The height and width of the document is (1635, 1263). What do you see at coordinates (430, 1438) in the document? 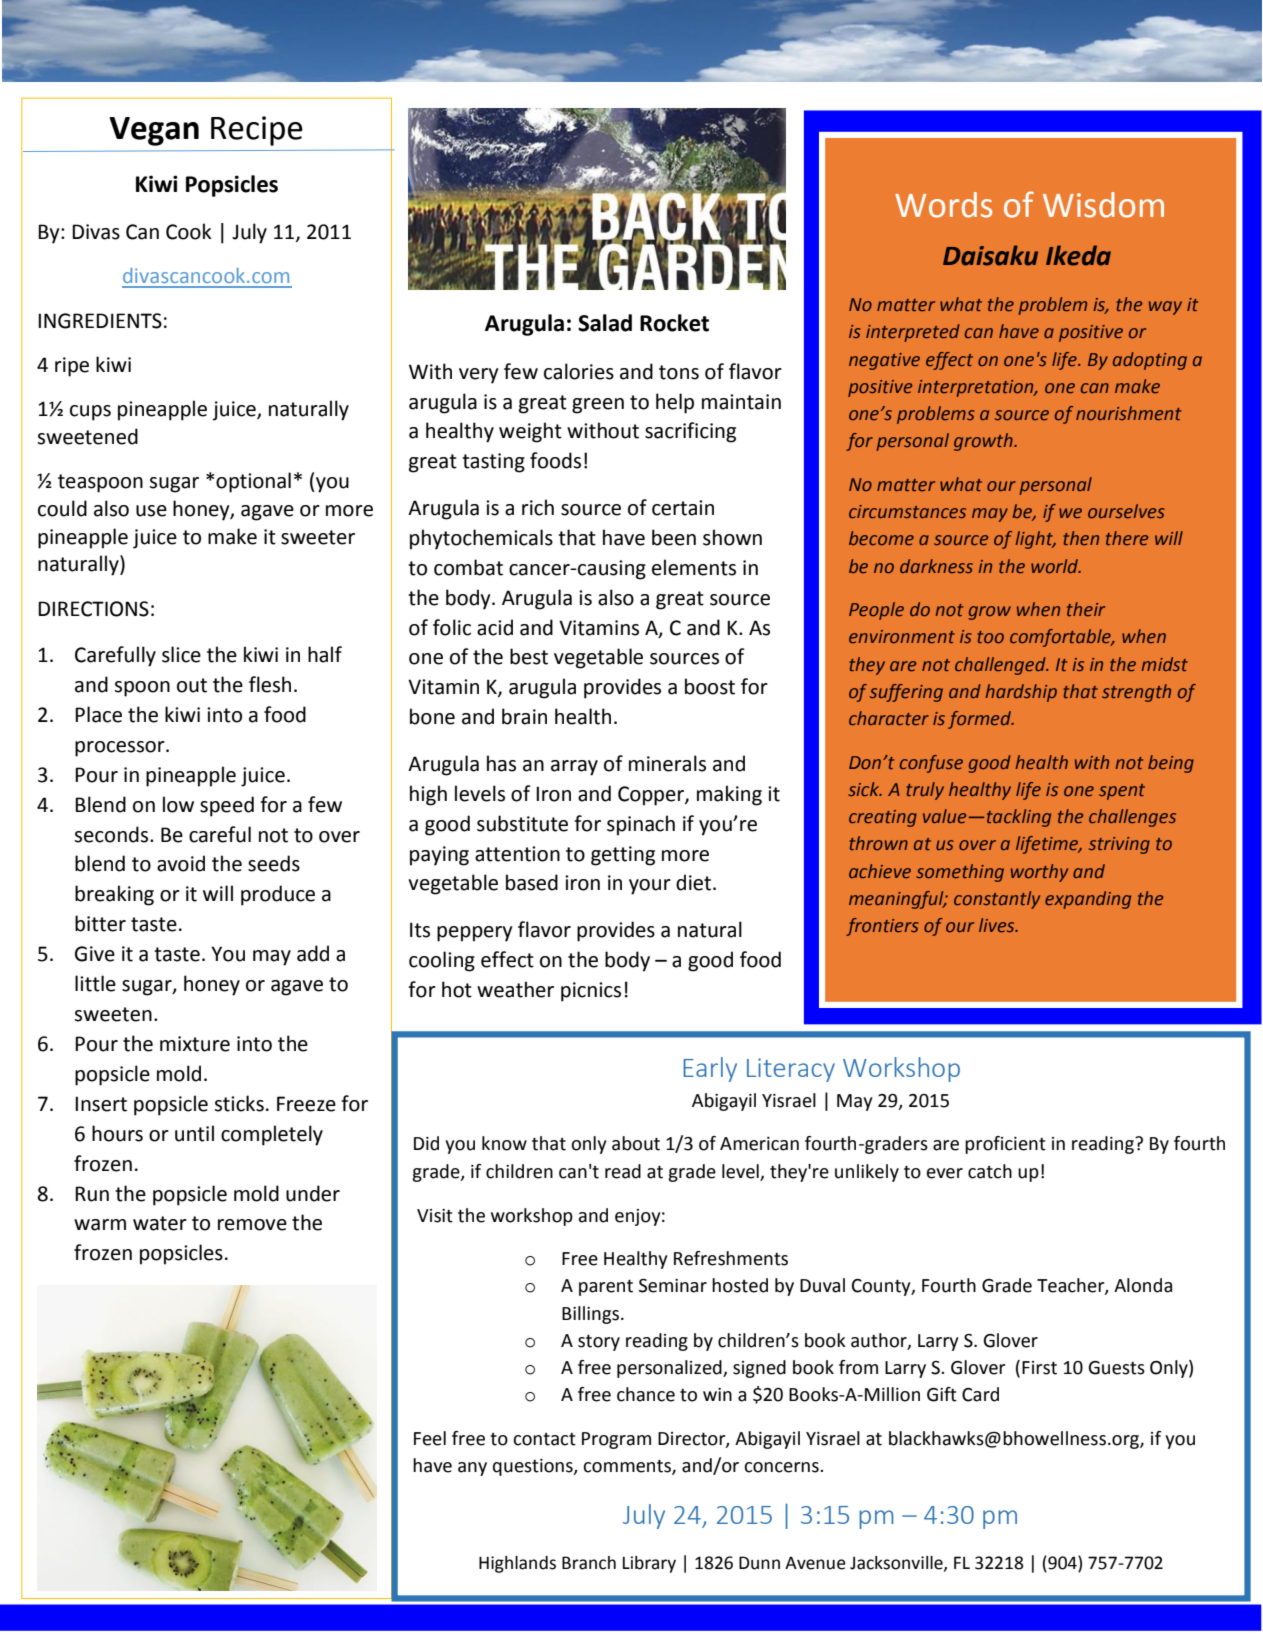
I see `Feel` at bounding box center [430, 1438].
